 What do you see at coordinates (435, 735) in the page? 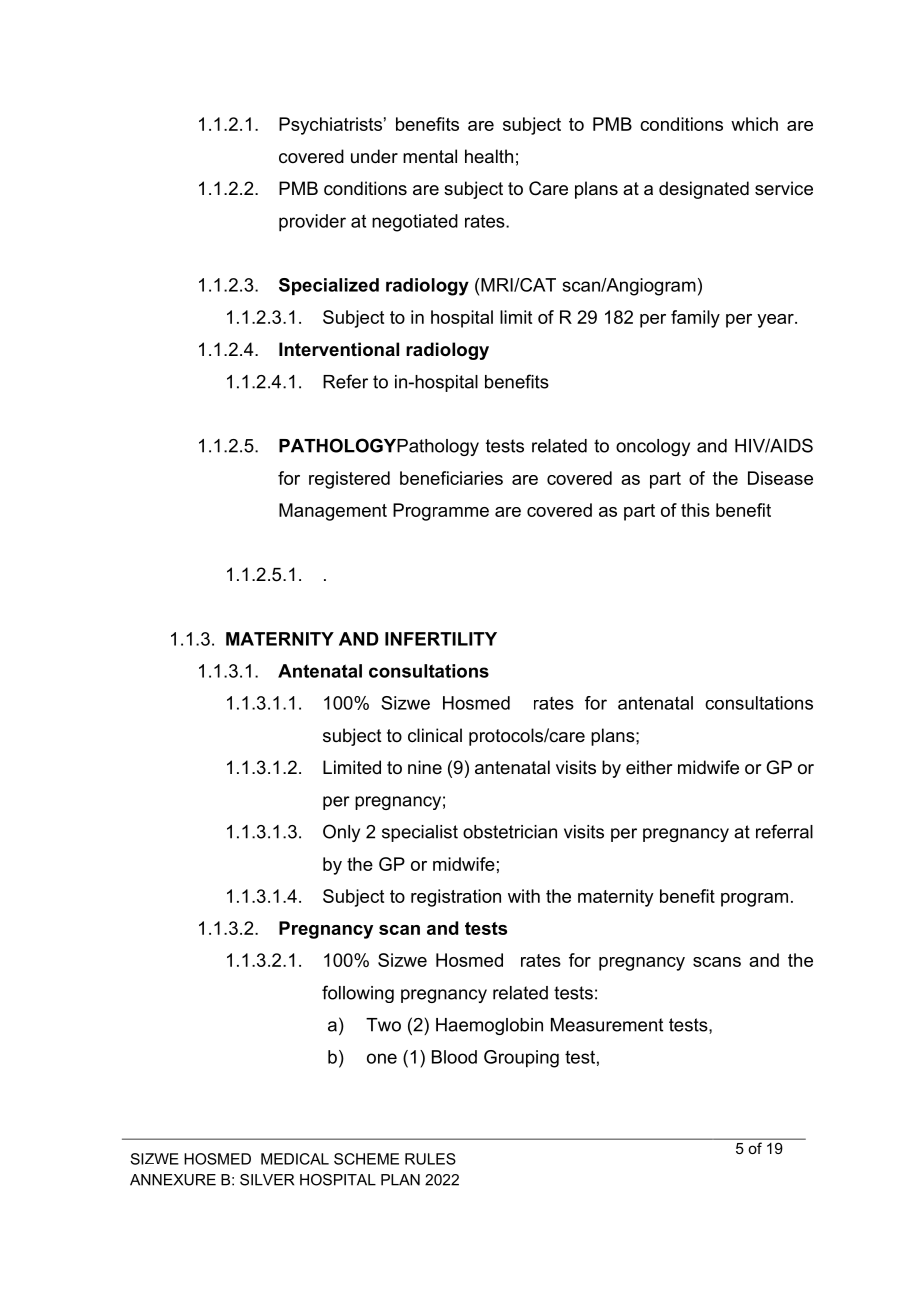
I see `clinical` at bounding box center [435, 735].
